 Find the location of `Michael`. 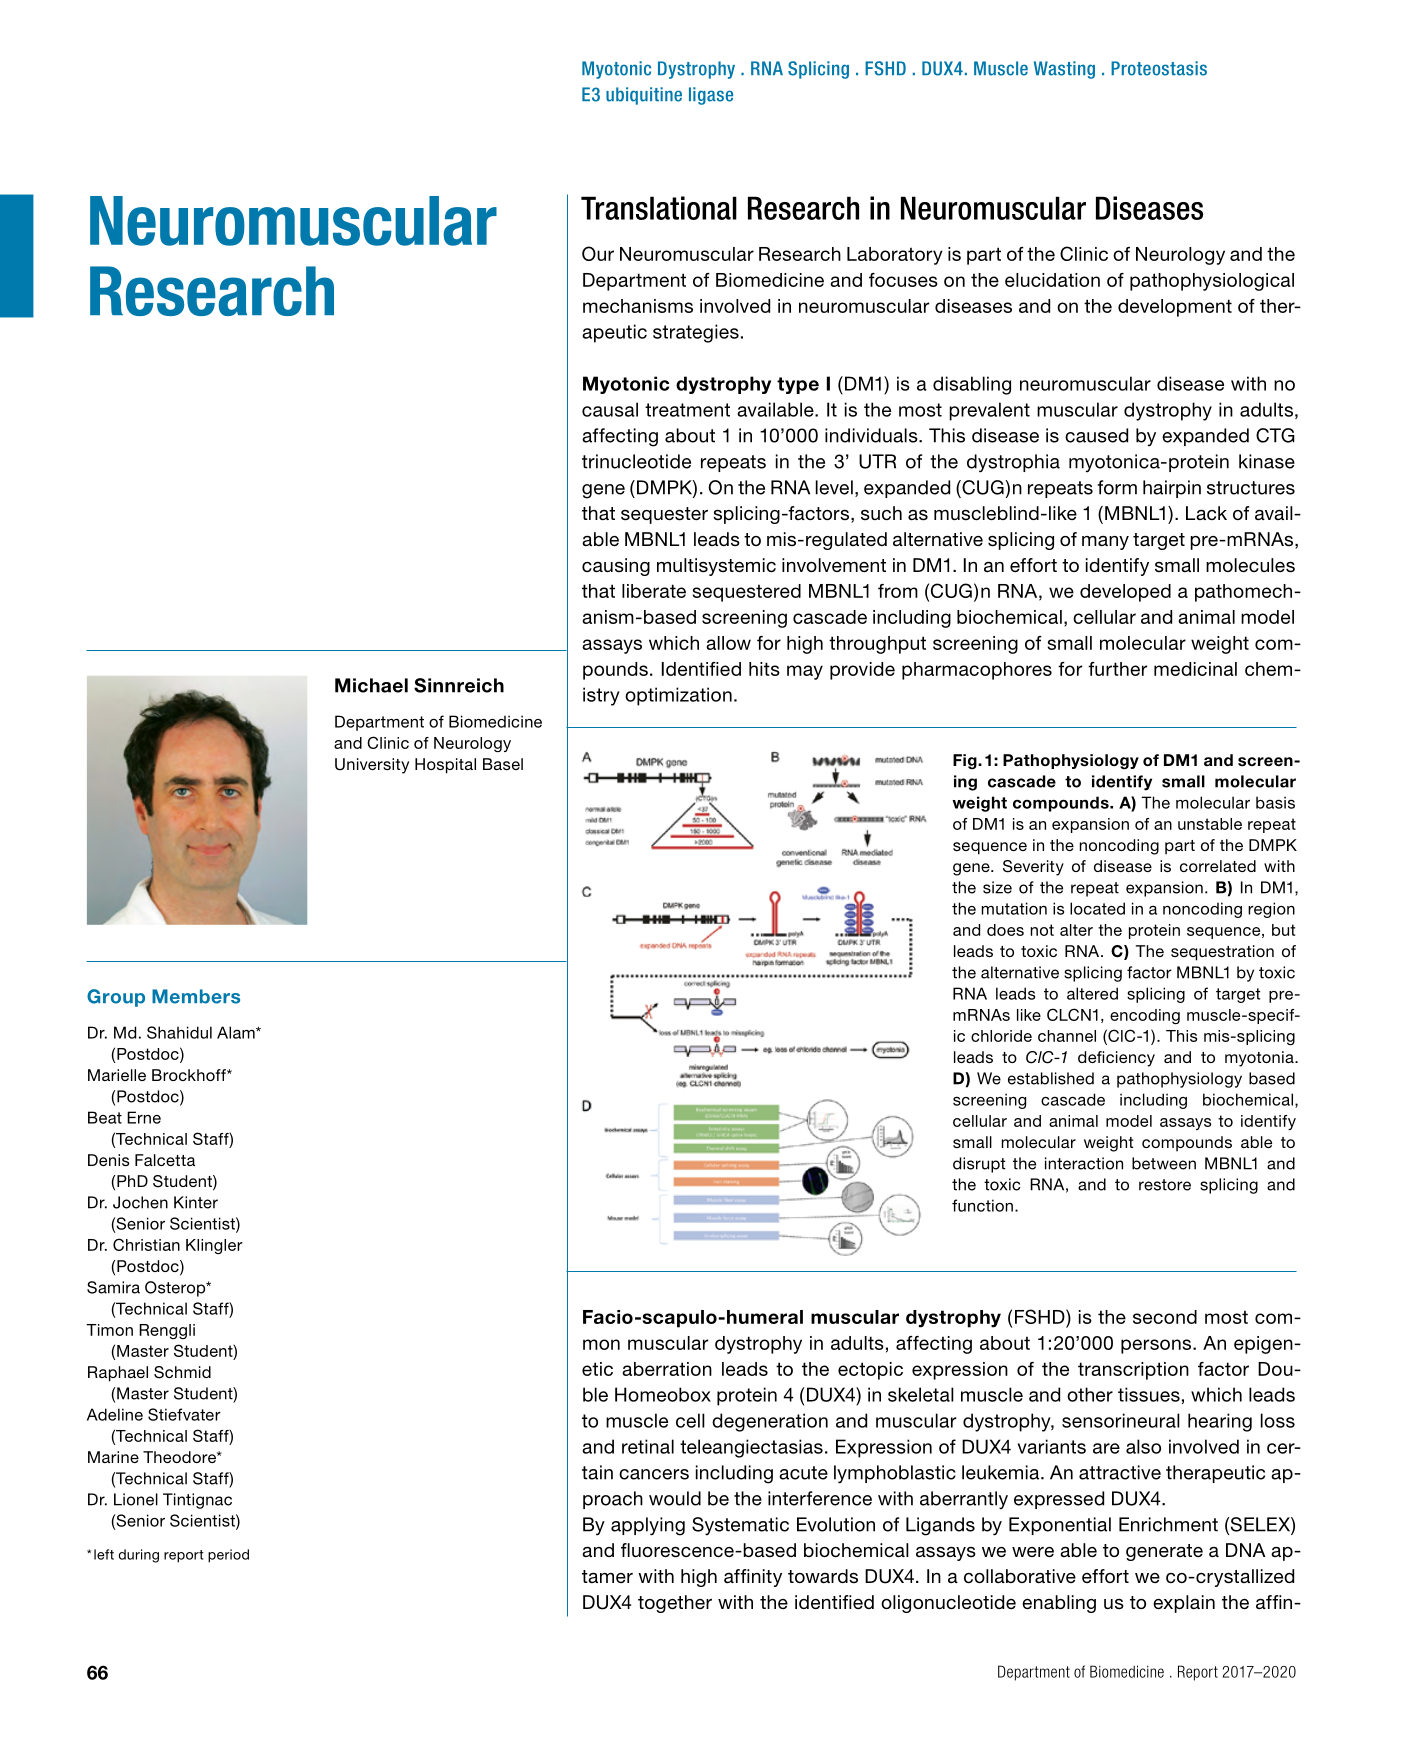

Michael is located at coordinates (371, 685).
